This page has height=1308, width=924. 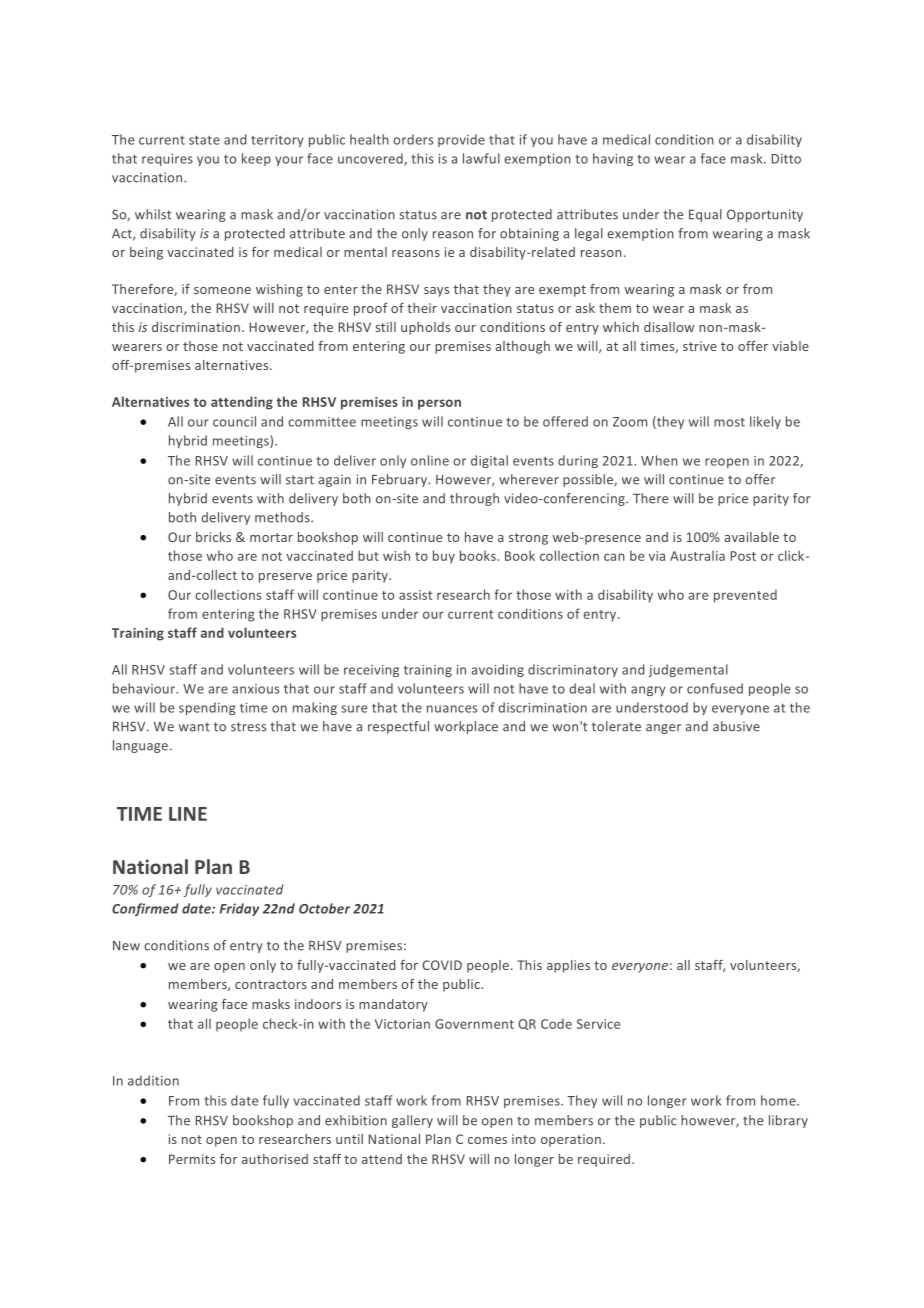 What do you see at coordinates (194, 727) in the page?
I see `want` at bounding box center [194, 727].
